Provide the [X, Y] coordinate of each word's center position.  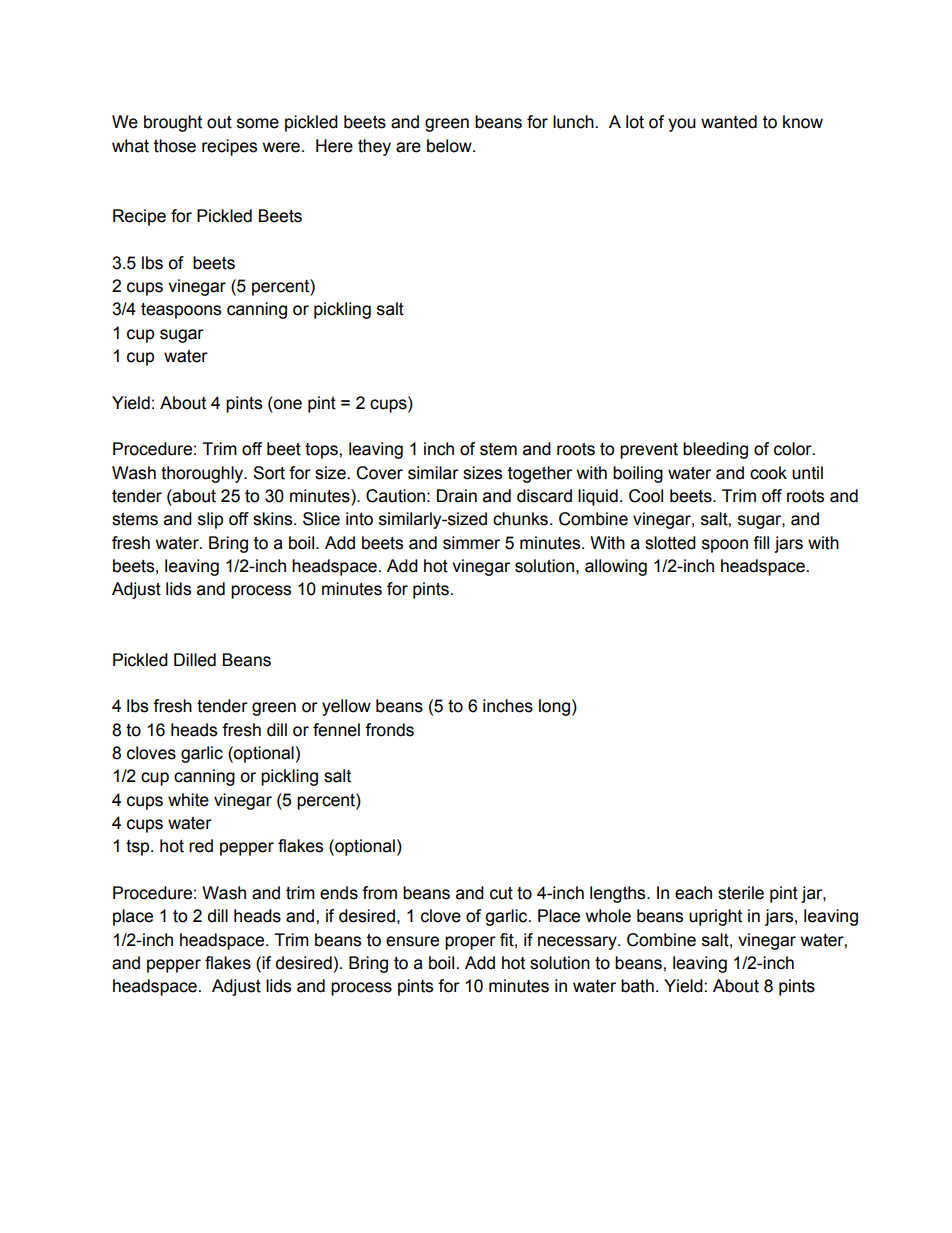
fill [761, 542]
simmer [471, 543]
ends [339, 893]
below [450, 146]
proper [470, 943]
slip [210, 520]
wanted [729, 122]
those [175, 146]
